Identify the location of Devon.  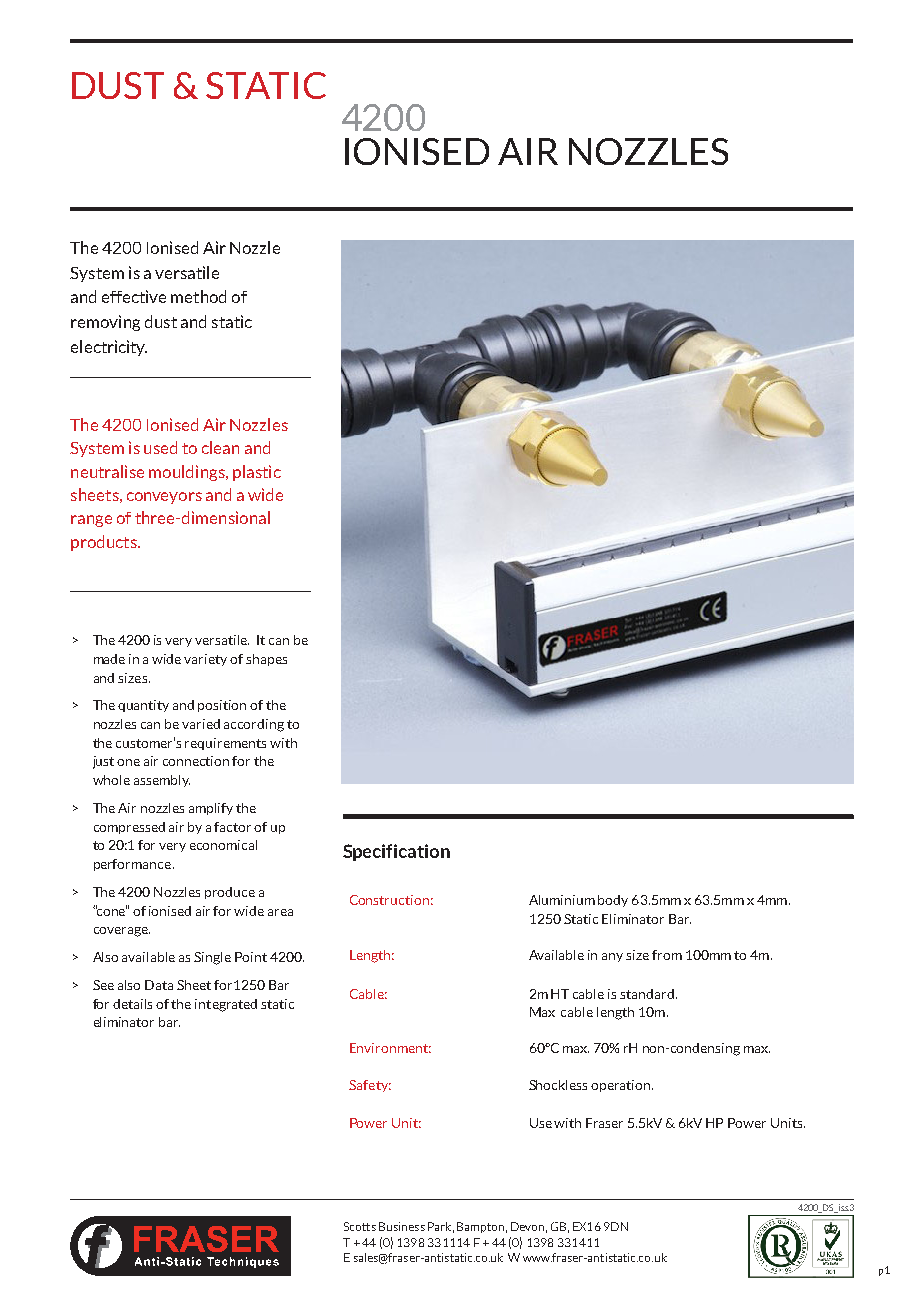
(527, 1226).
